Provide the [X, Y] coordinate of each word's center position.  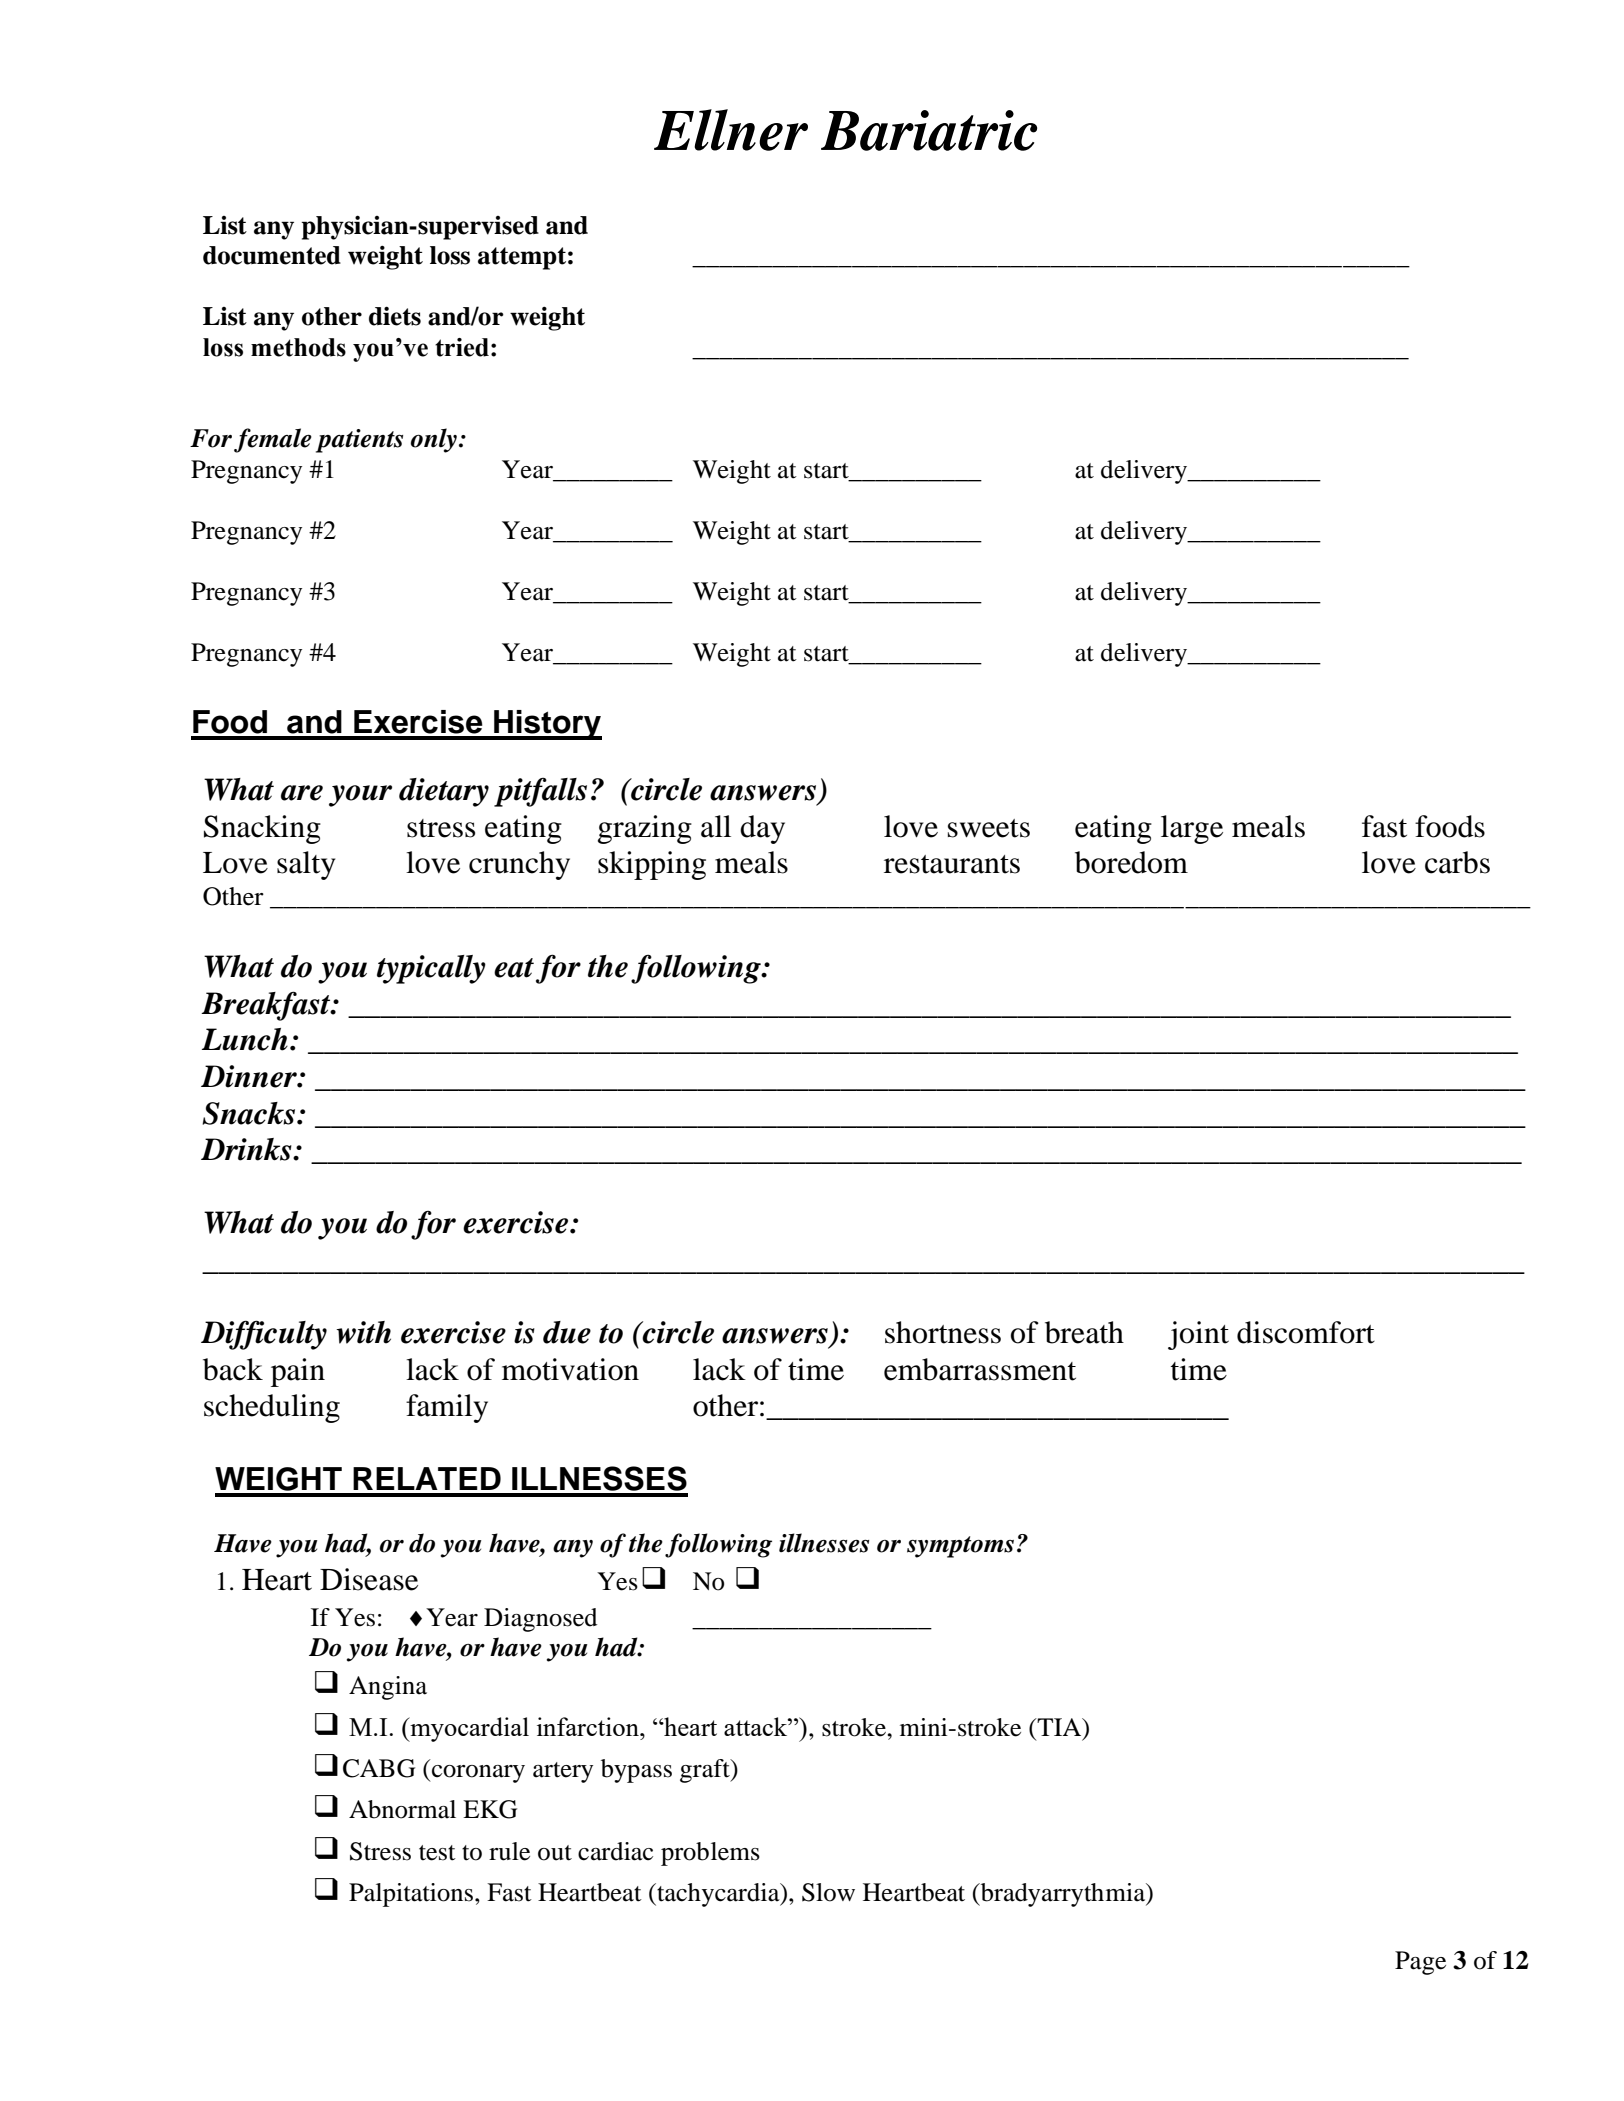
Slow [828, 1892]
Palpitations [412, 1895]
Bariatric [929, 130]
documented [272, 255]
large [1192, 829]
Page [1420, 1963]
